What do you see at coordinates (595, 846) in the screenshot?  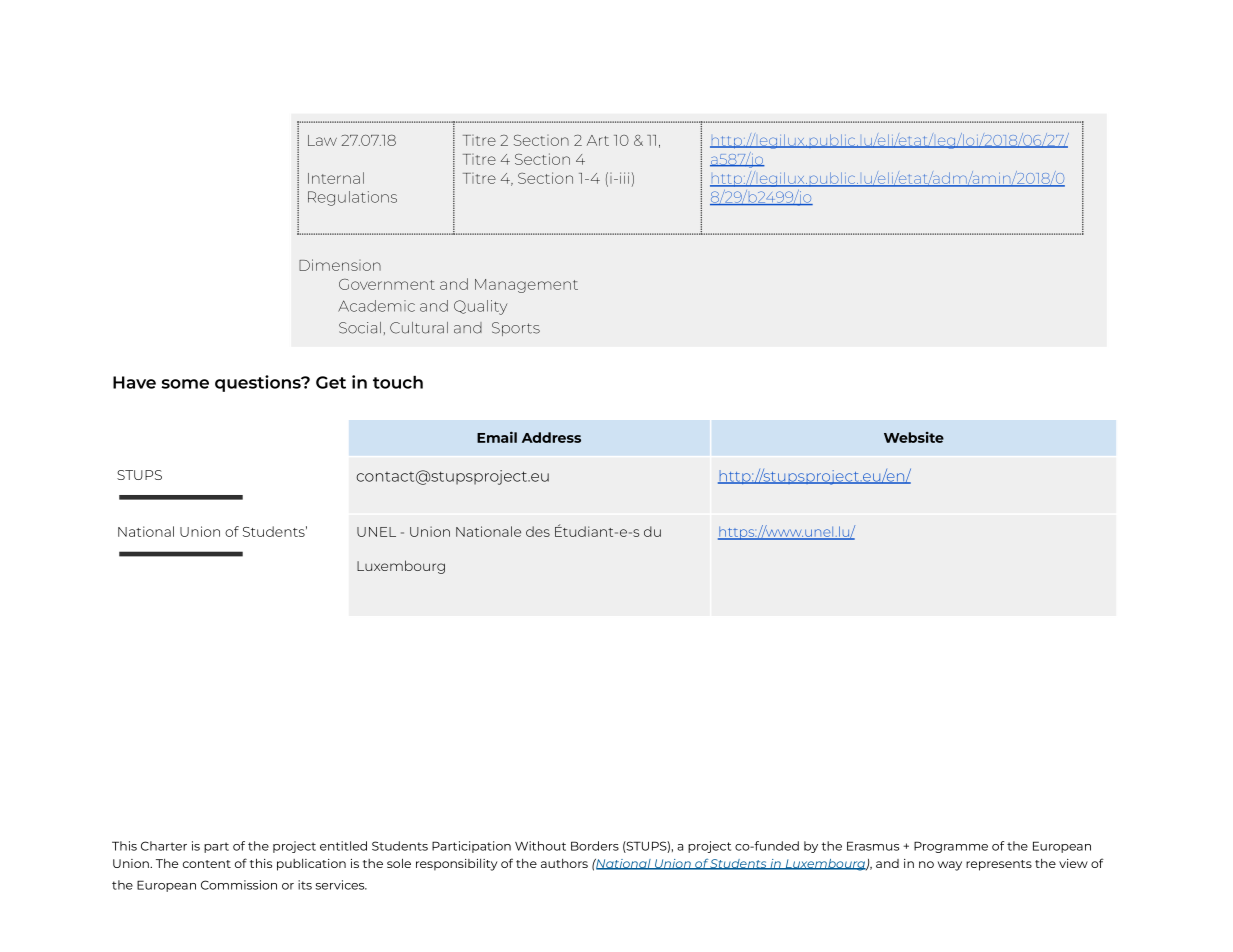 I see `Borders` at bounding box center [595, 846].
